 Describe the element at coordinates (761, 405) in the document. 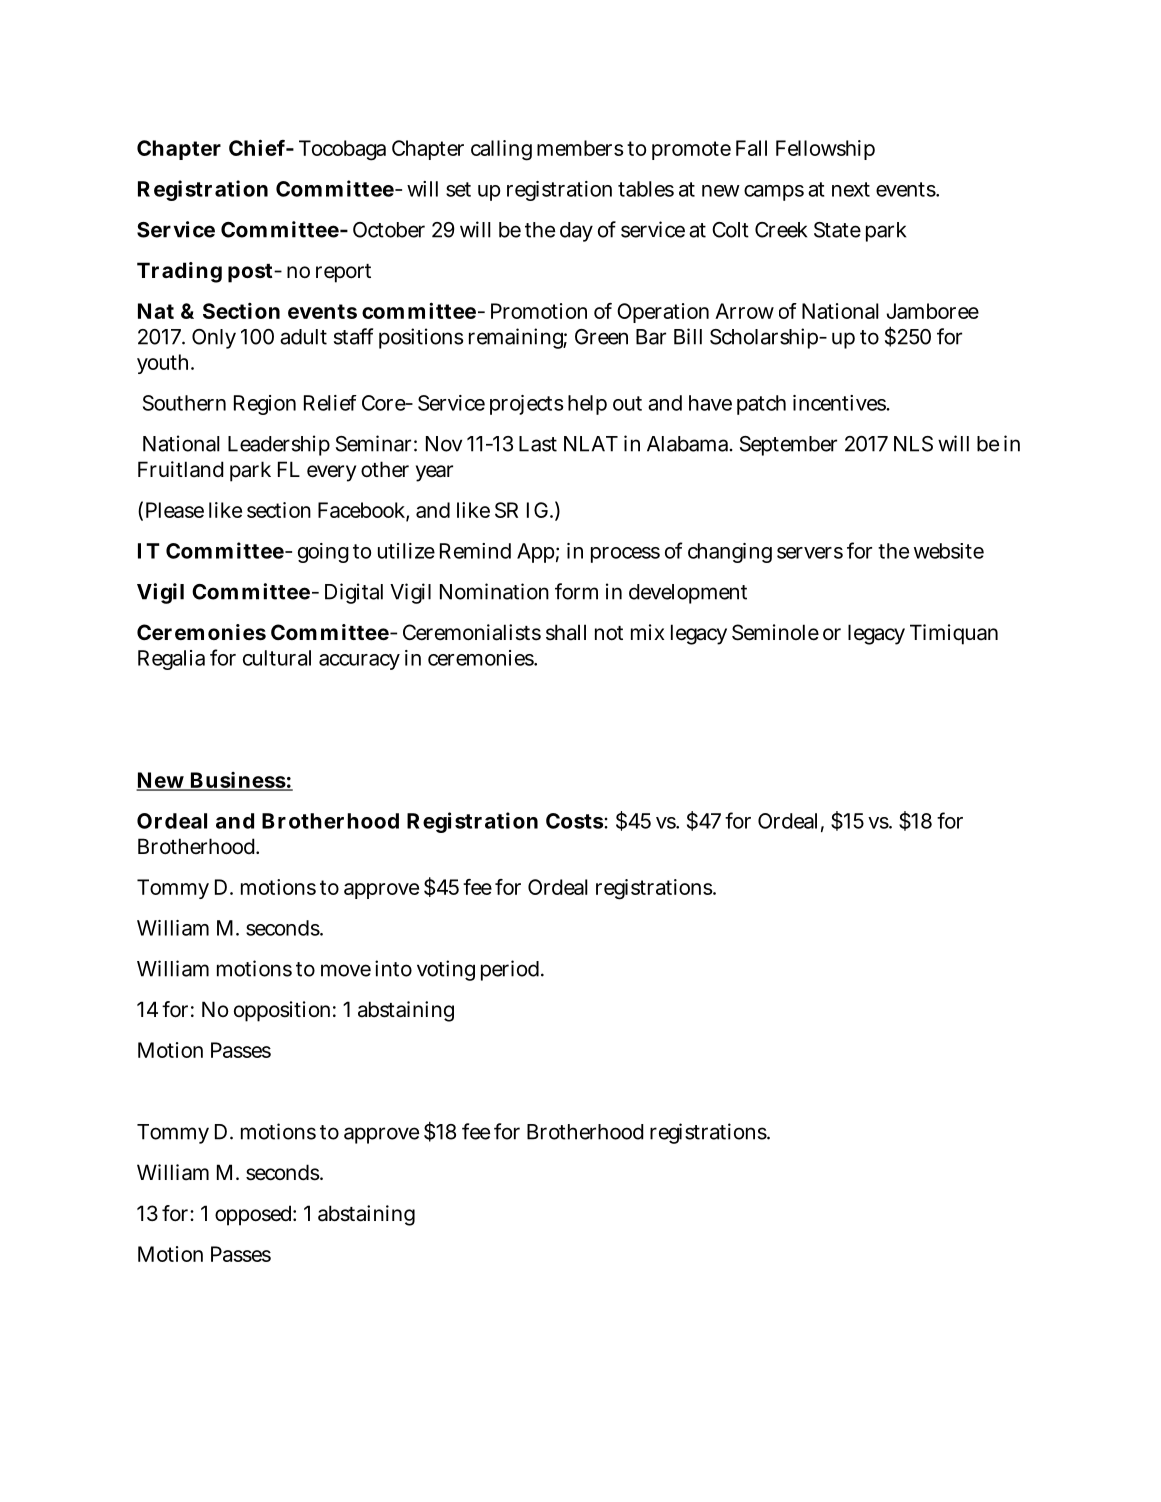

I see `patch` at that location.
